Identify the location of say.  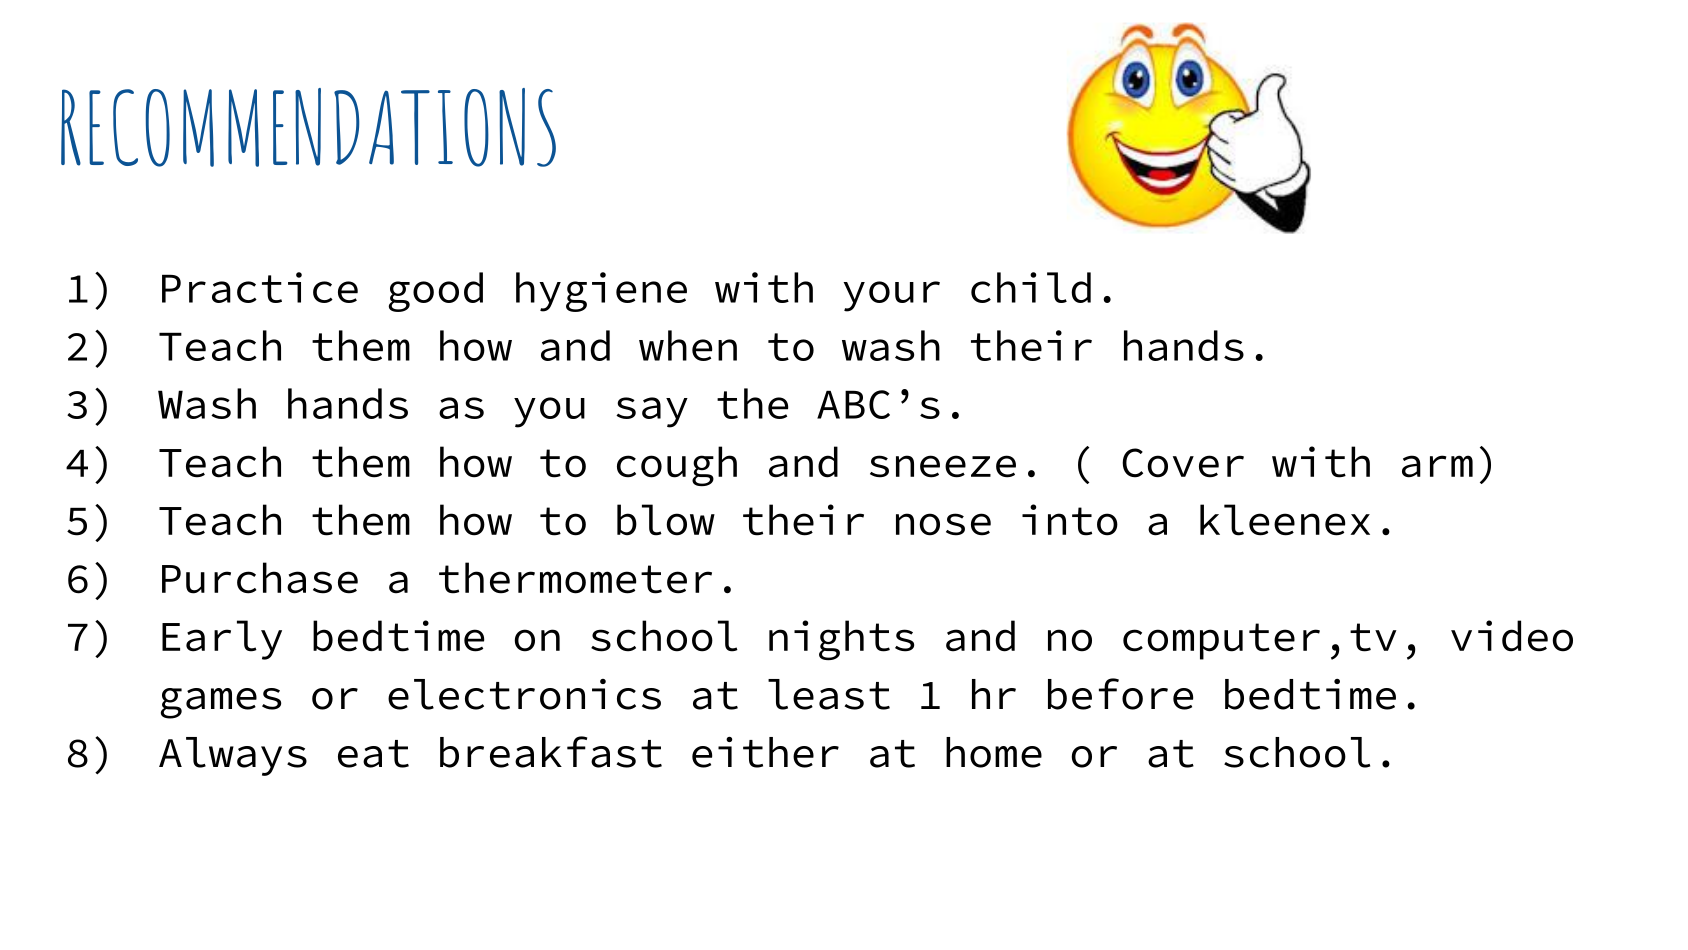
(652, 412).
